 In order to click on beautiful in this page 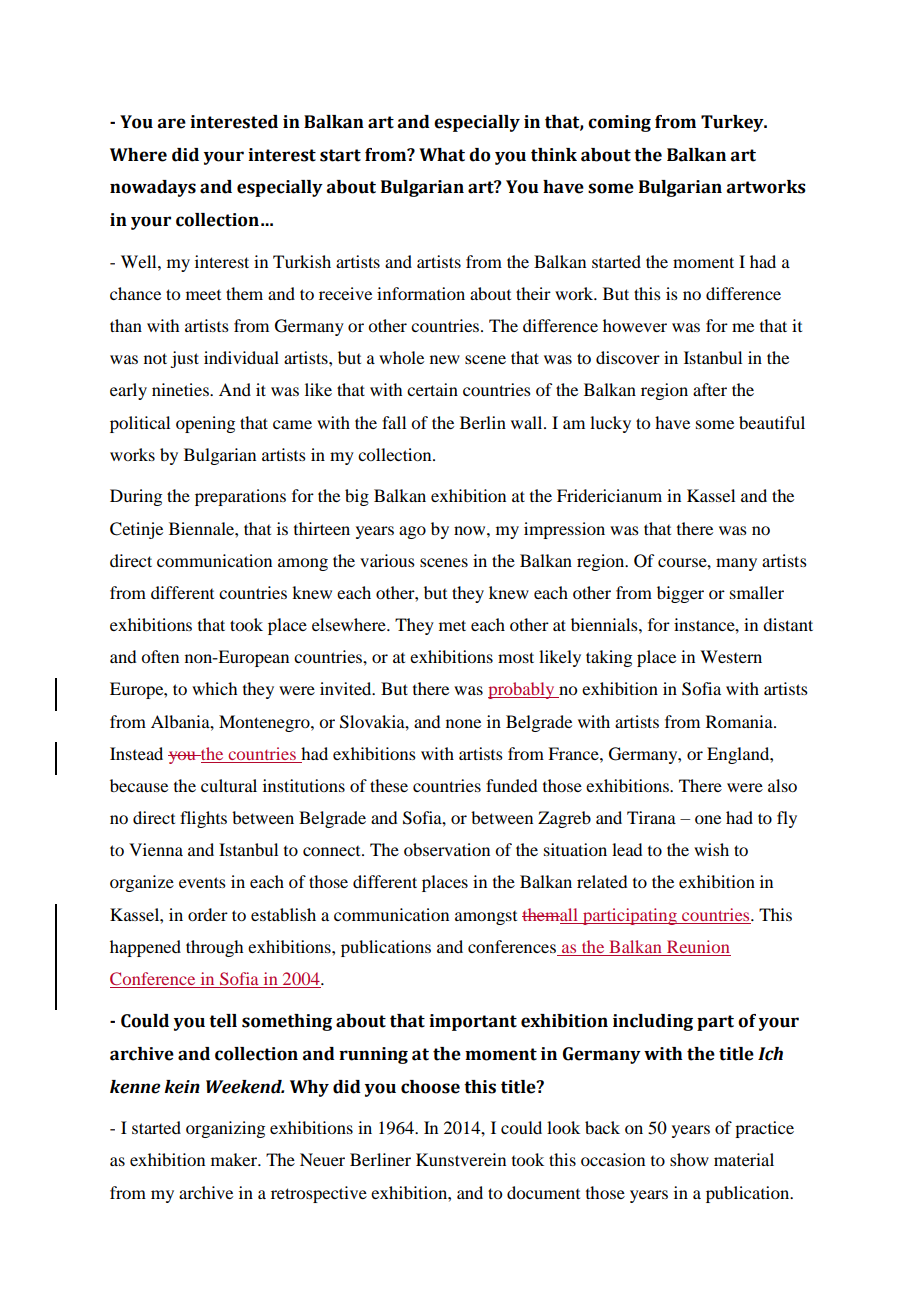, I will do `click(772, 422)`.
